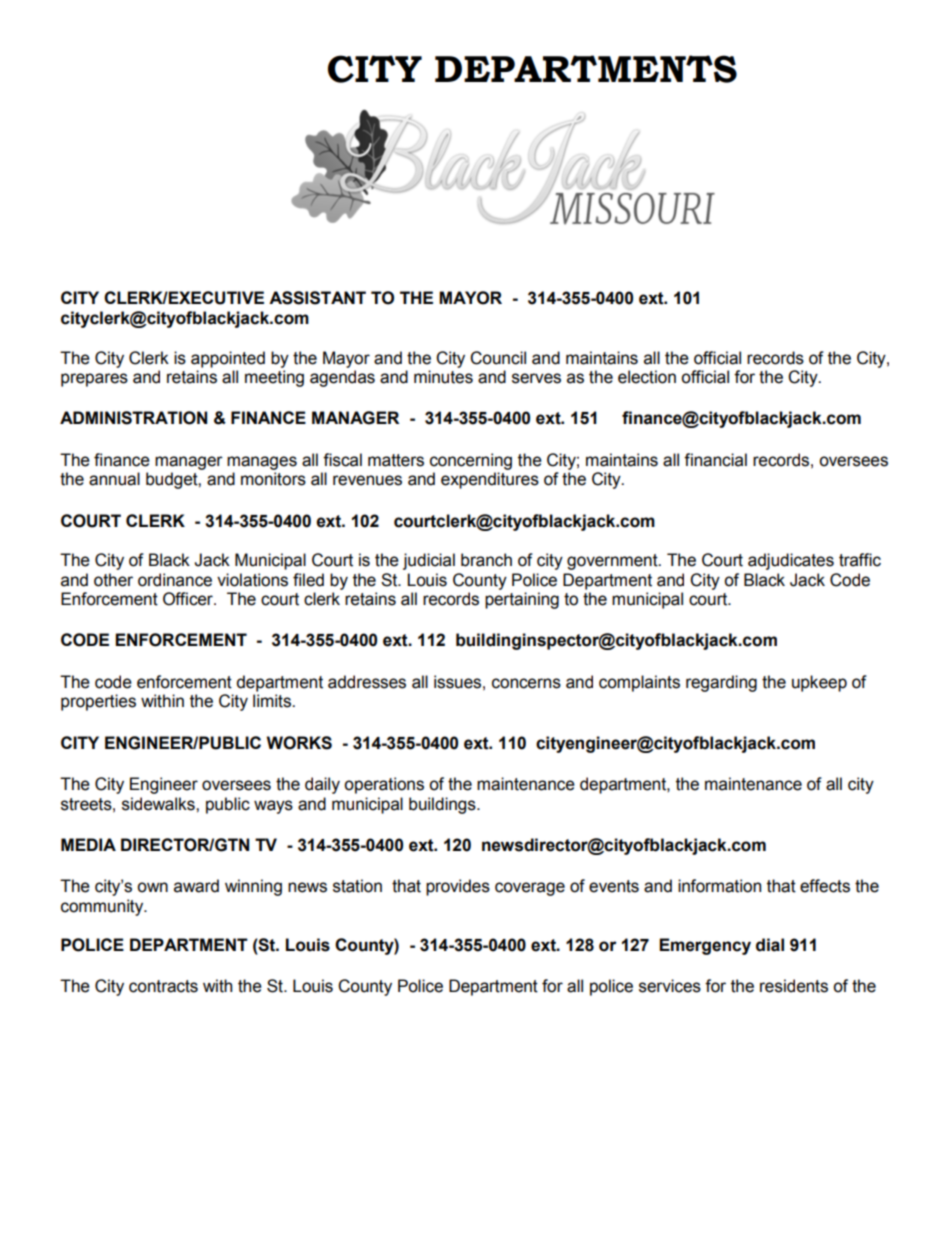 This screenshot has width=952, height=1233. Describe the element at coordinates (228, 359) in the screenshot. I see `appointed` at that location.
